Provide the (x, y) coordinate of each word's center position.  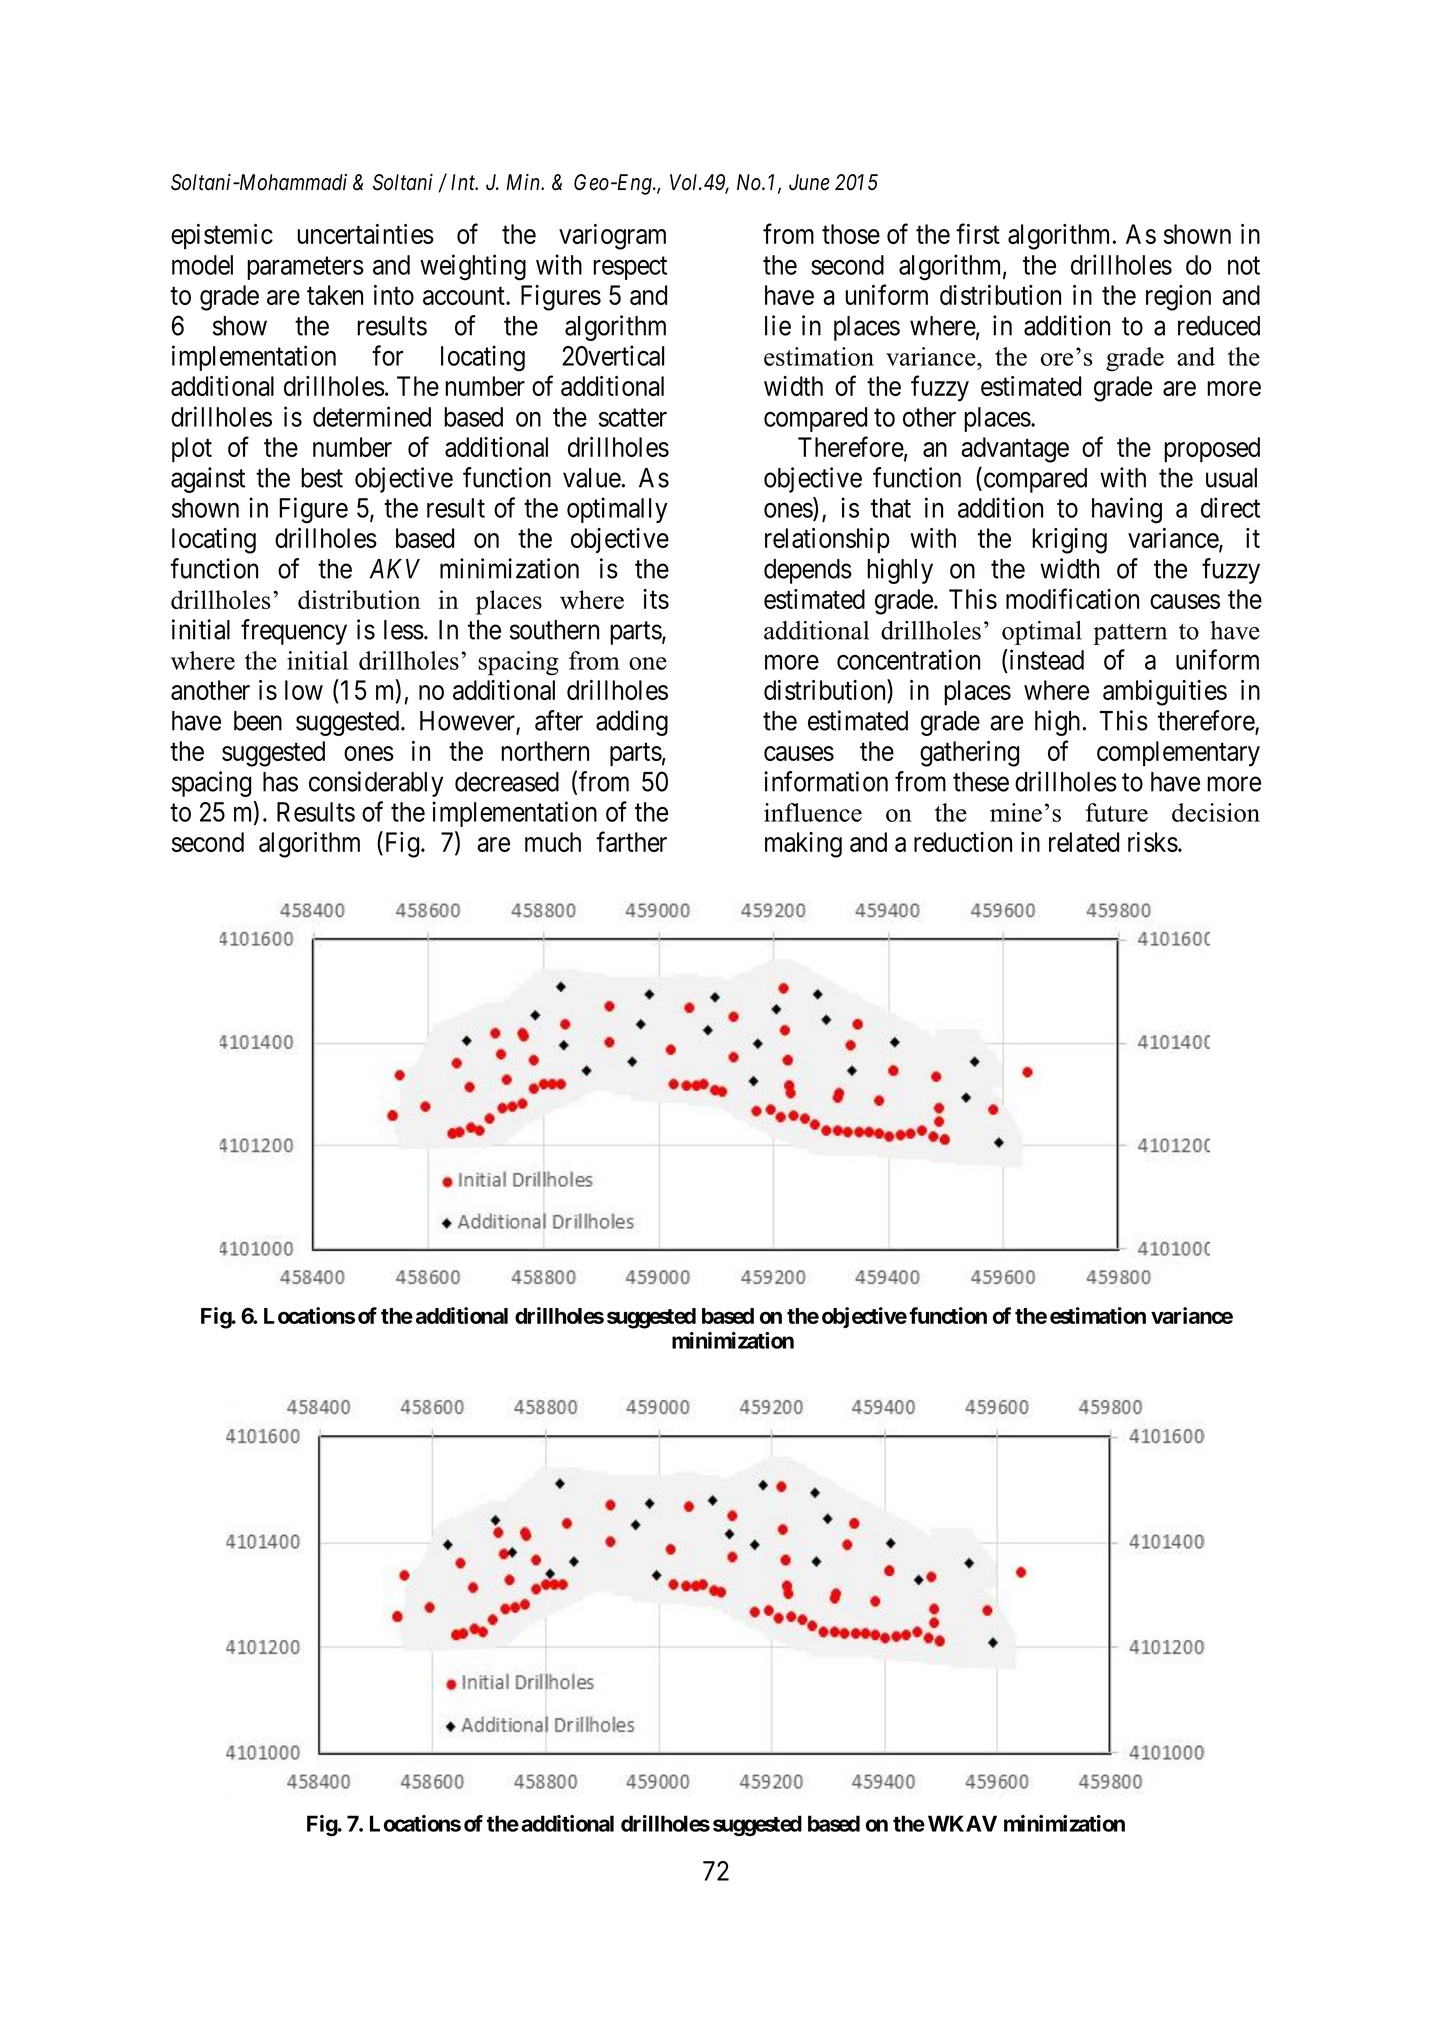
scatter (633, 418)
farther (631, 841)
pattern (1130, 634)
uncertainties (365, 234)
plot (192, 450)
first (978, 233)
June (809, 182)
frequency (294, 632)
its (656, 599)
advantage (1015, 450)
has (280, 782)
